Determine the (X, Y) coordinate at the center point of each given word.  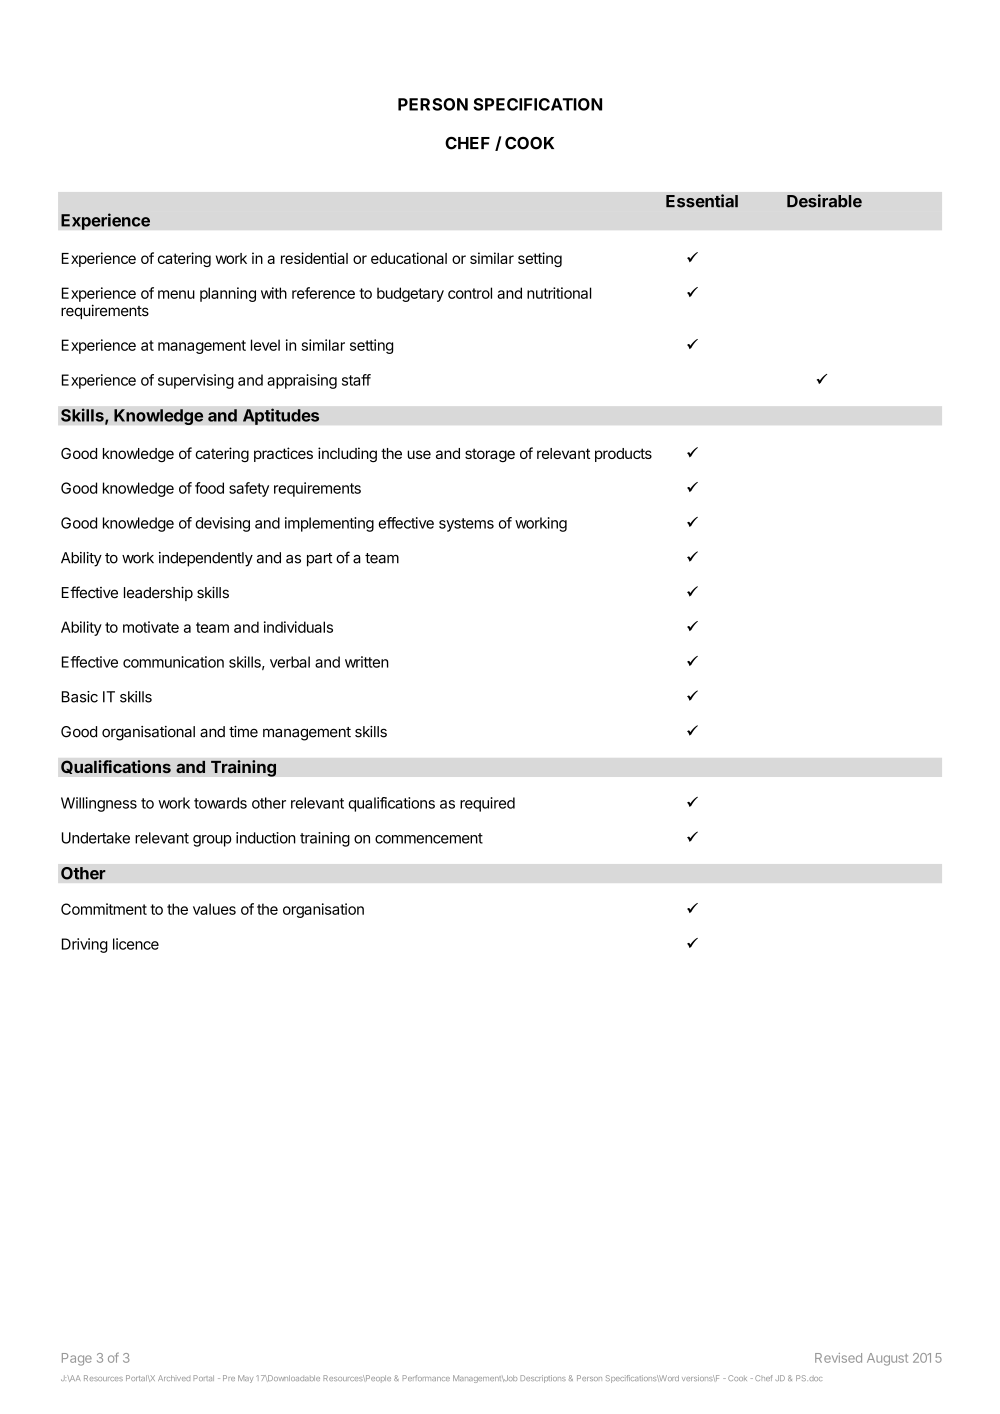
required (487, 804)
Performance (426, 1378)
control (470, 293)
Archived (174, 1378)
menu (176, 294)
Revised (838, 1358)
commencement (429, 838)
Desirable (824, 201)
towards (220, 803)
